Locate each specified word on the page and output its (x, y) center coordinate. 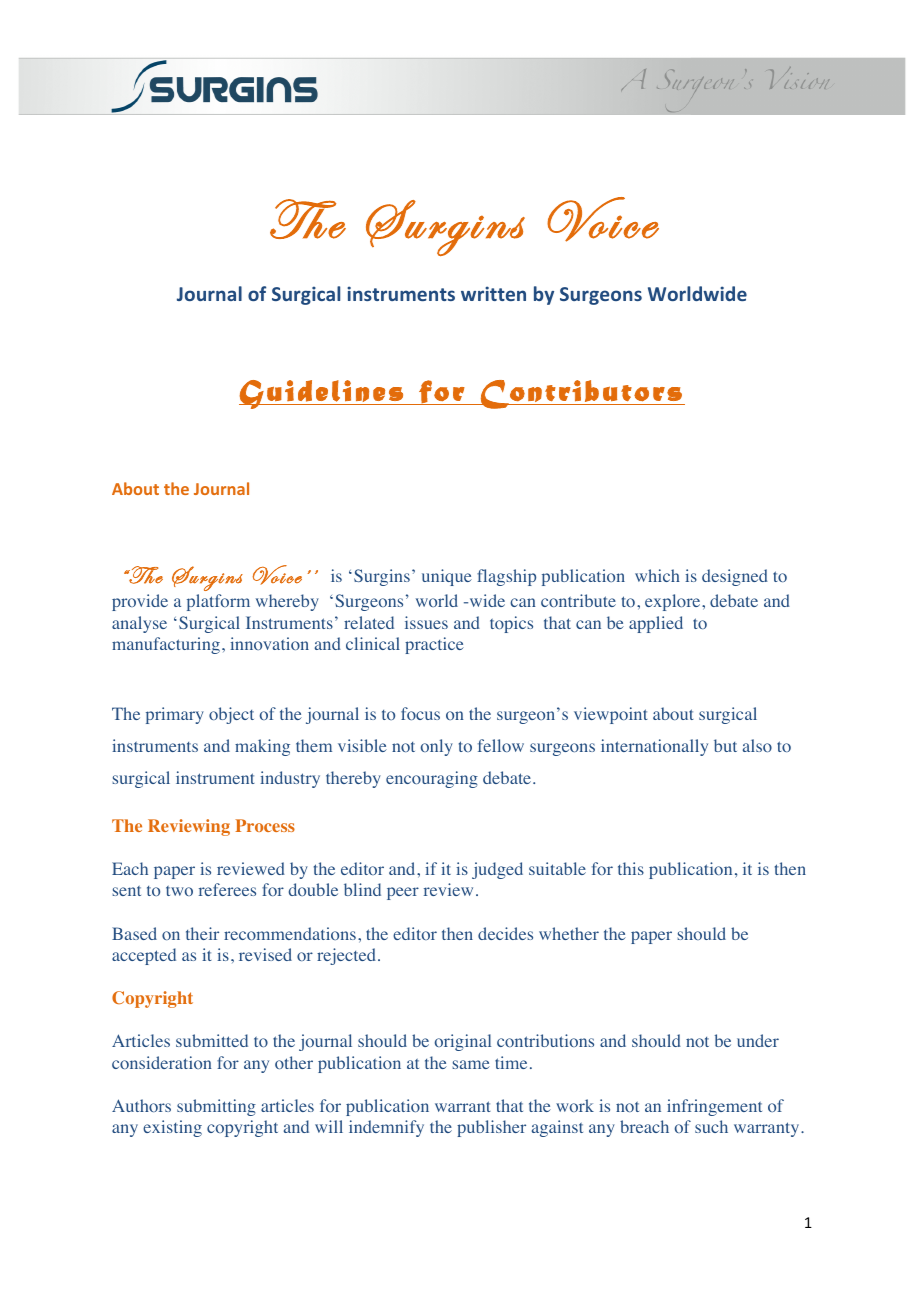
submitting (216, 1107)
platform (218, 602)
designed (735, 577)
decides (505, 933)
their (202, 933)
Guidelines (322, 394)
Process (265, 825)
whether (569, 933)
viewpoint (611, 715)
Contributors (581, 394)
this (631, 868)
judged (497, 870)
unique (447, 577)
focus (420, 713)
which (657, 575)
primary (175, 715)
